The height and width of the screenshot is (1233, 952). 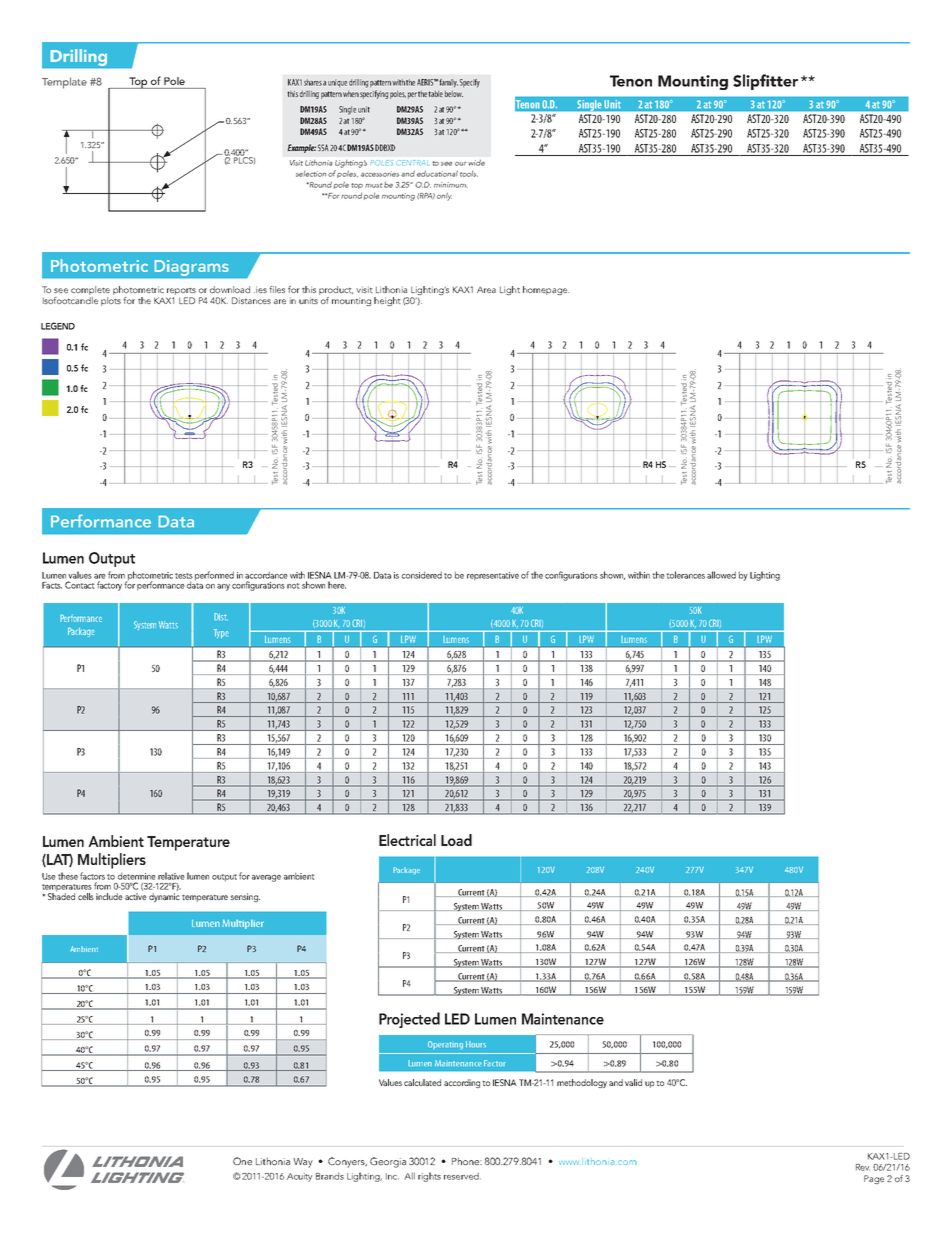 What do you see at coordinates (721, 575) in the screenshot?
I see `allowed` at bounding box center [721, 575].
